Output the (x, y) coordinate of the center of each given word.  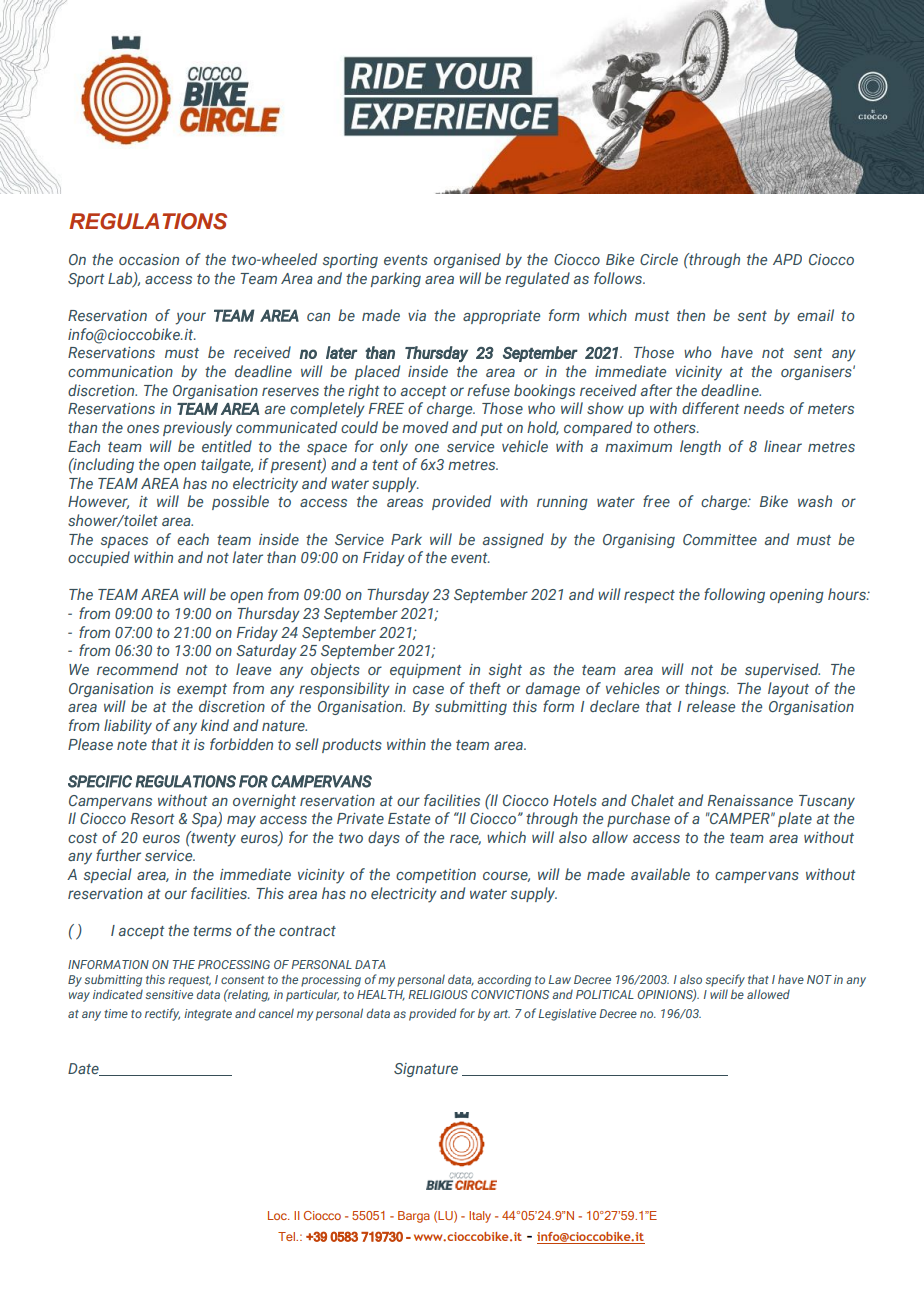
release (711, 706)
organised (467, 260)
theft (485, 688)
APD (787, 259)
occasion (149, 259)
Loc (278, 1215)
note (132, 745)
